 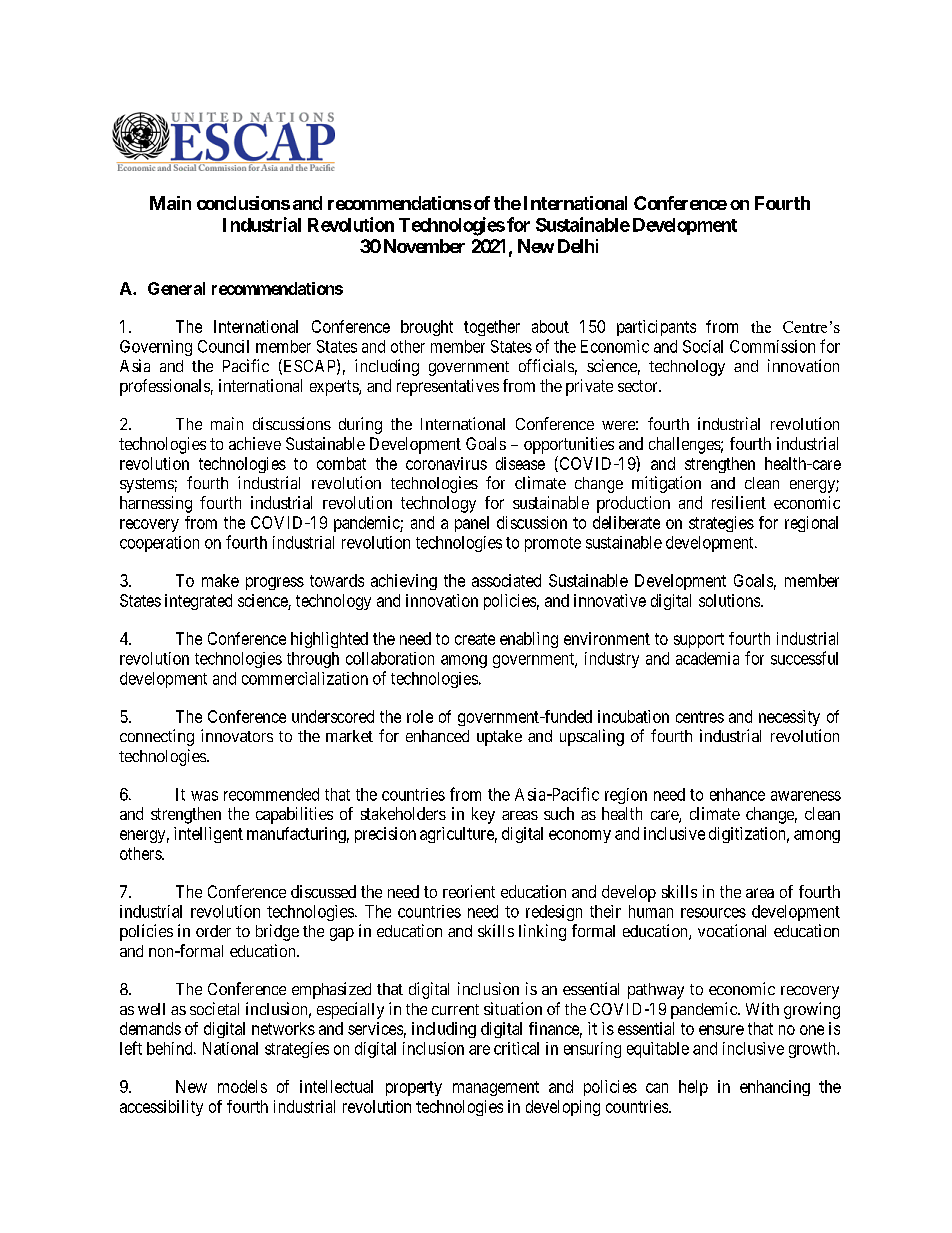 I want to click on academia, so click(x=707, y=658).
